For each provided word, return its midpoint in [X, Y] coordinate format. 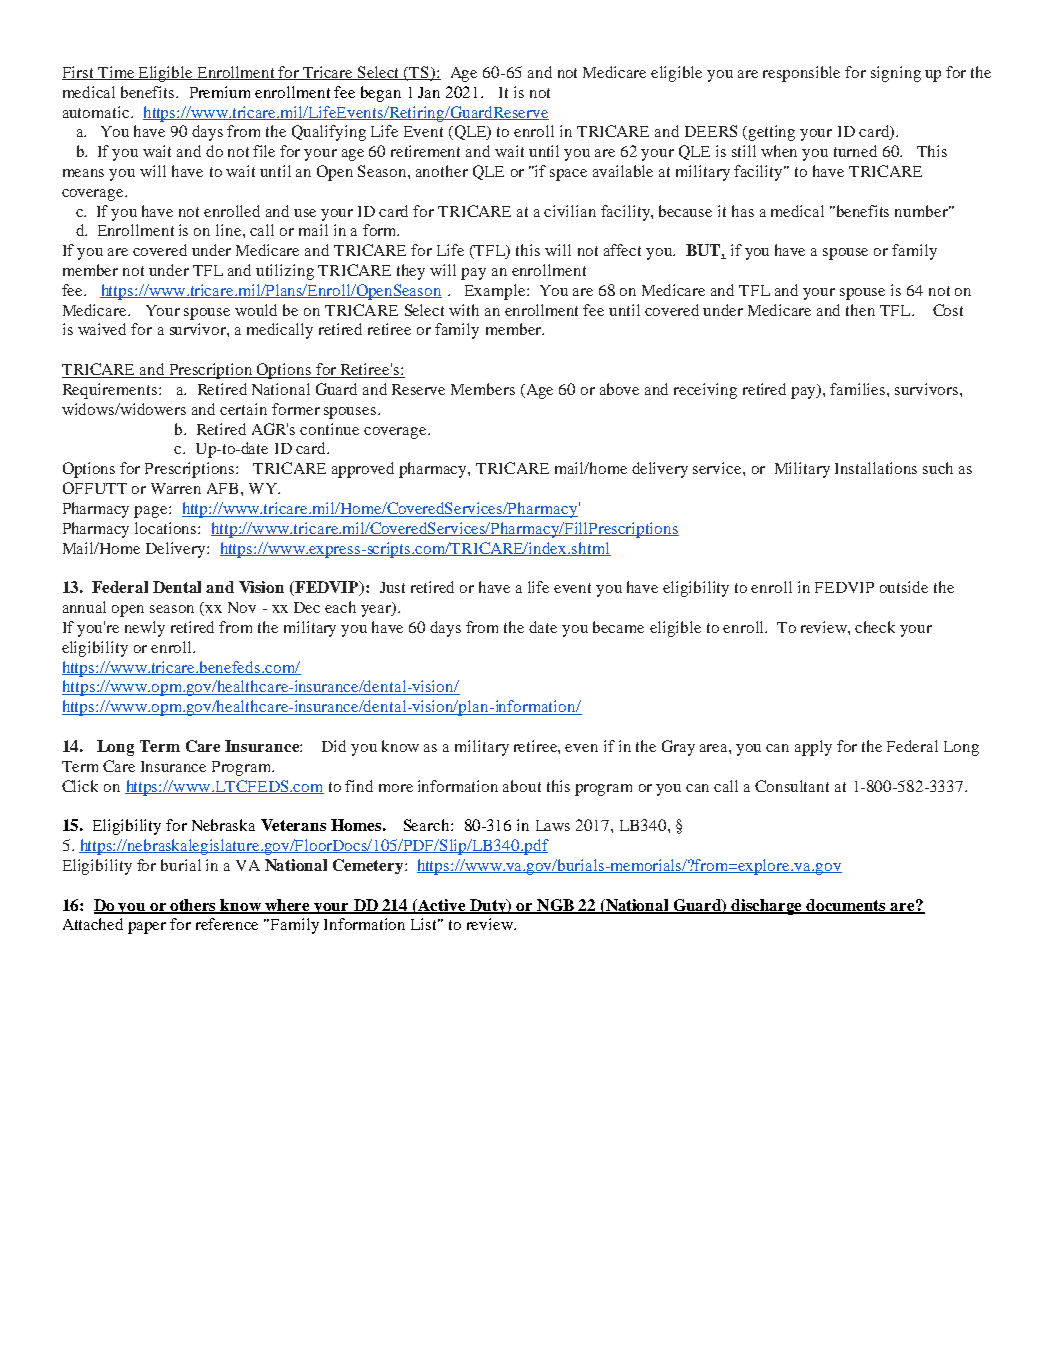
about [522, 786]
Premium [220, 92]
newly [145, 629]
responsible [801, 74]
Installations [876, 468]
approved [363, 470]
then [860, 310]
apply [813, 748]
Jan [429, 92]
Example [496, 292]
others [194, 906]
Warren [176, 488]
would [256, 310]
